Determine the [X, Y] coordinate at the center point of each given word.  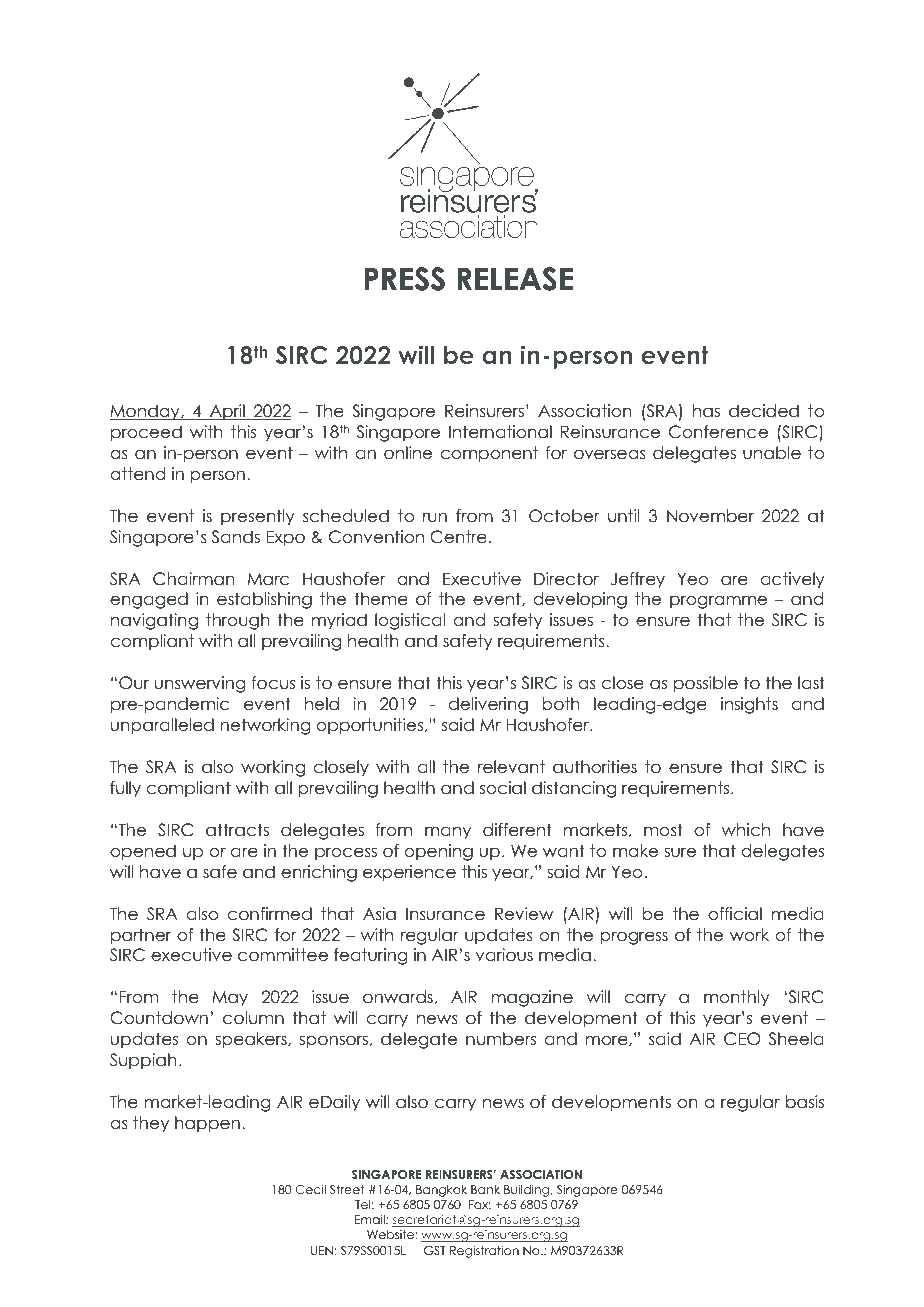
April [227, 412]
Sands [236, 537]
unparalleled [162, 726]
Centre [458, 537]
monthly [736, 998]
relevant [511, 767]
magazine [532, 998]
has [706, 411]
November [710, 516]
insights [749, 705]
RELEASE [515, 279]
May [230, 999]
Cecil [310, 1190]
